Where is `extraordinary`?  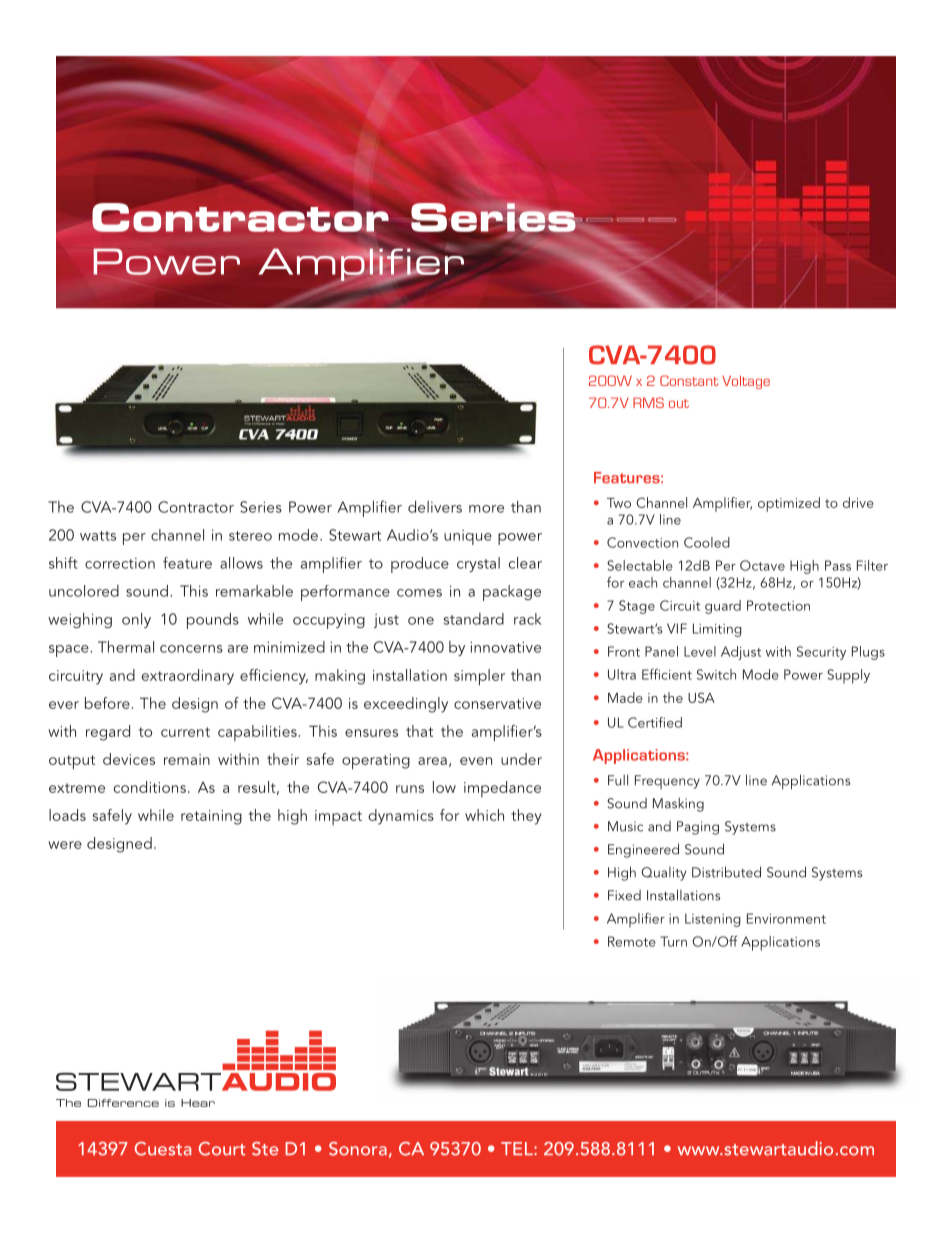 extraordinary is located at coordinates (188, 677).
